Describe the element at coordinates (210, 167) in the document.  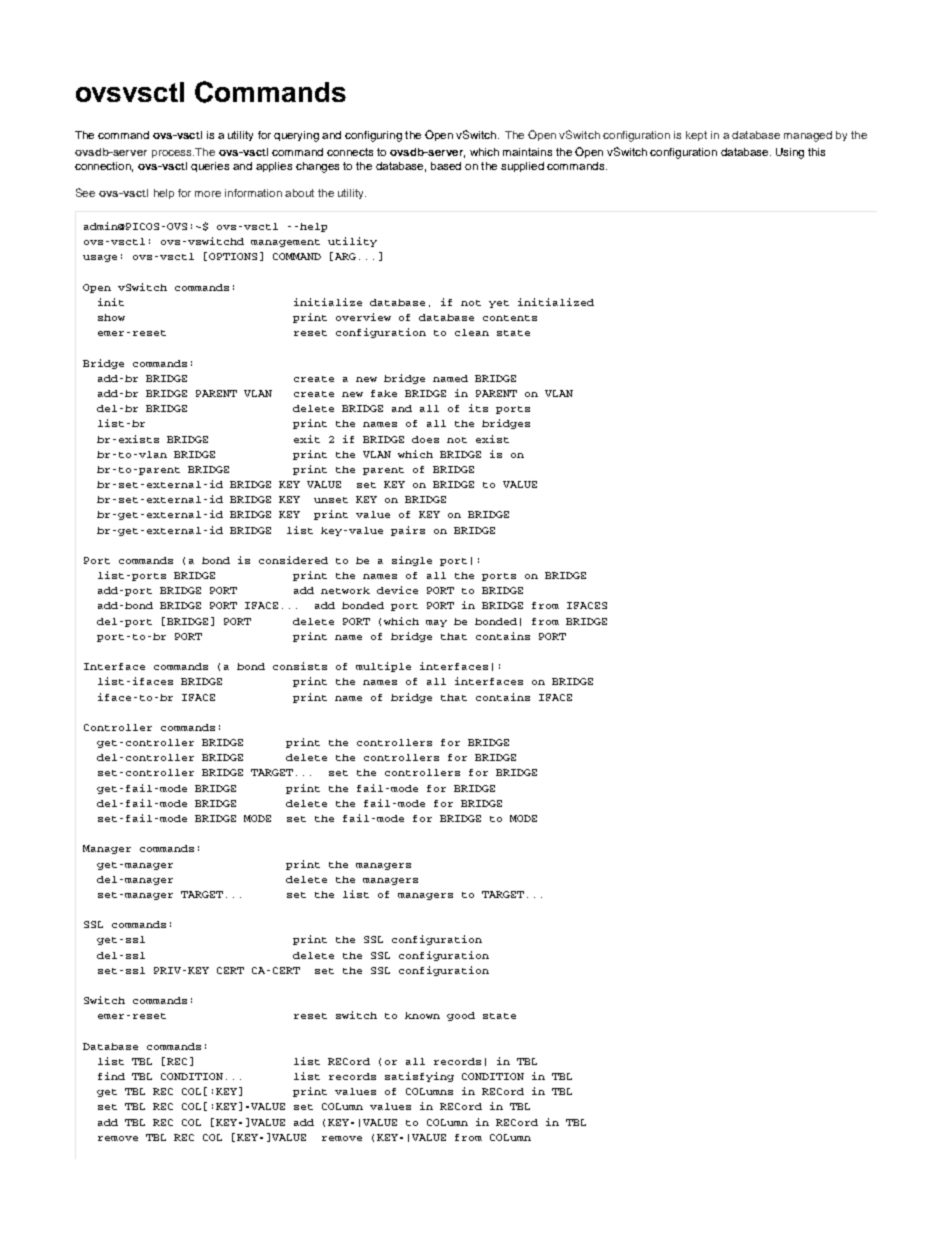
I see `queries` at that location.
